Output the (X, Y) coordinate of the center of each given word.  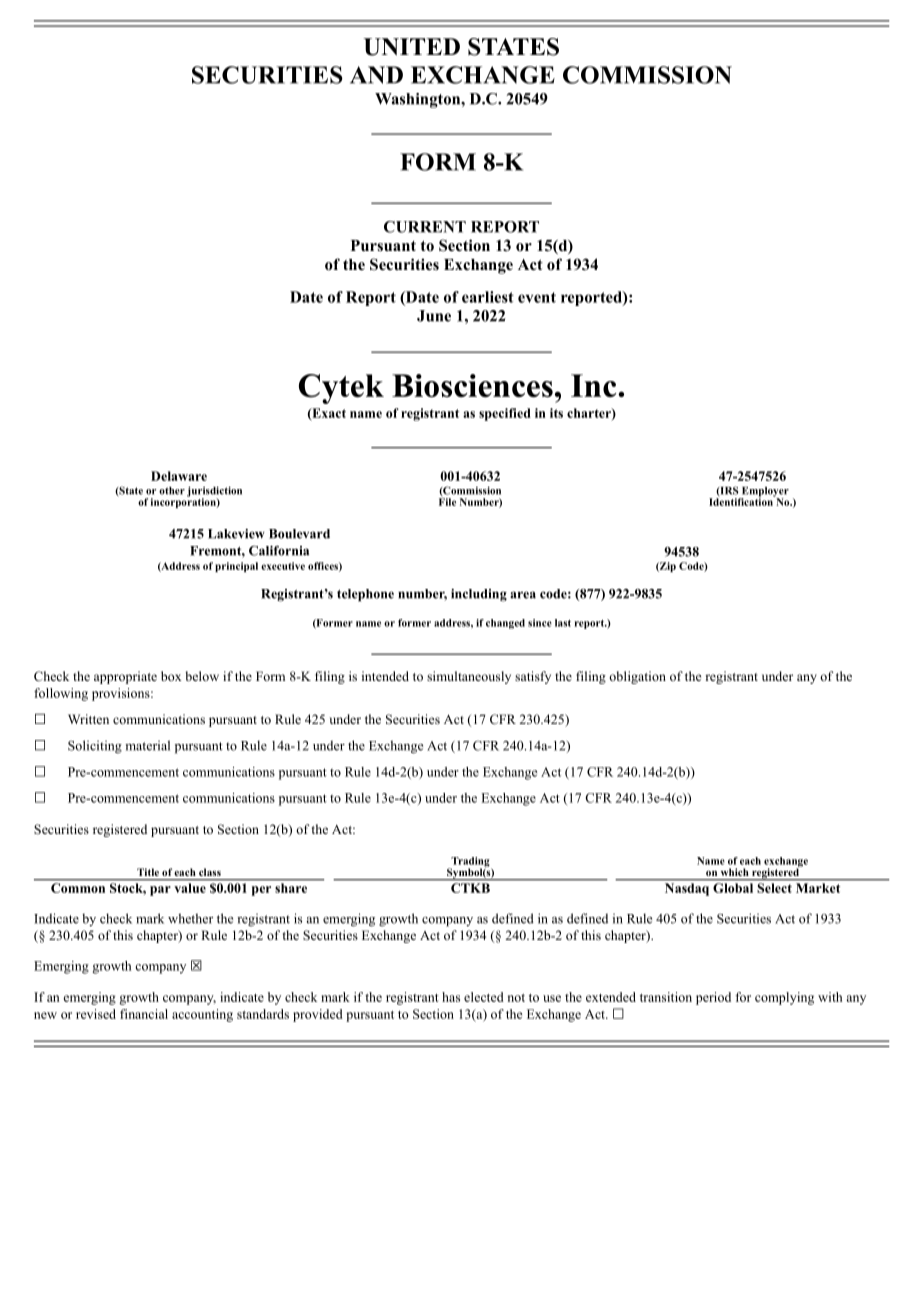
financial (144, 1014)
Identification (742, 501)
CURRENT (425, 227)
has (451, 997)
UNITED (412, 47)
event (537, 297)
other (172, 491)
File (447, 502)
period (713, 998)
